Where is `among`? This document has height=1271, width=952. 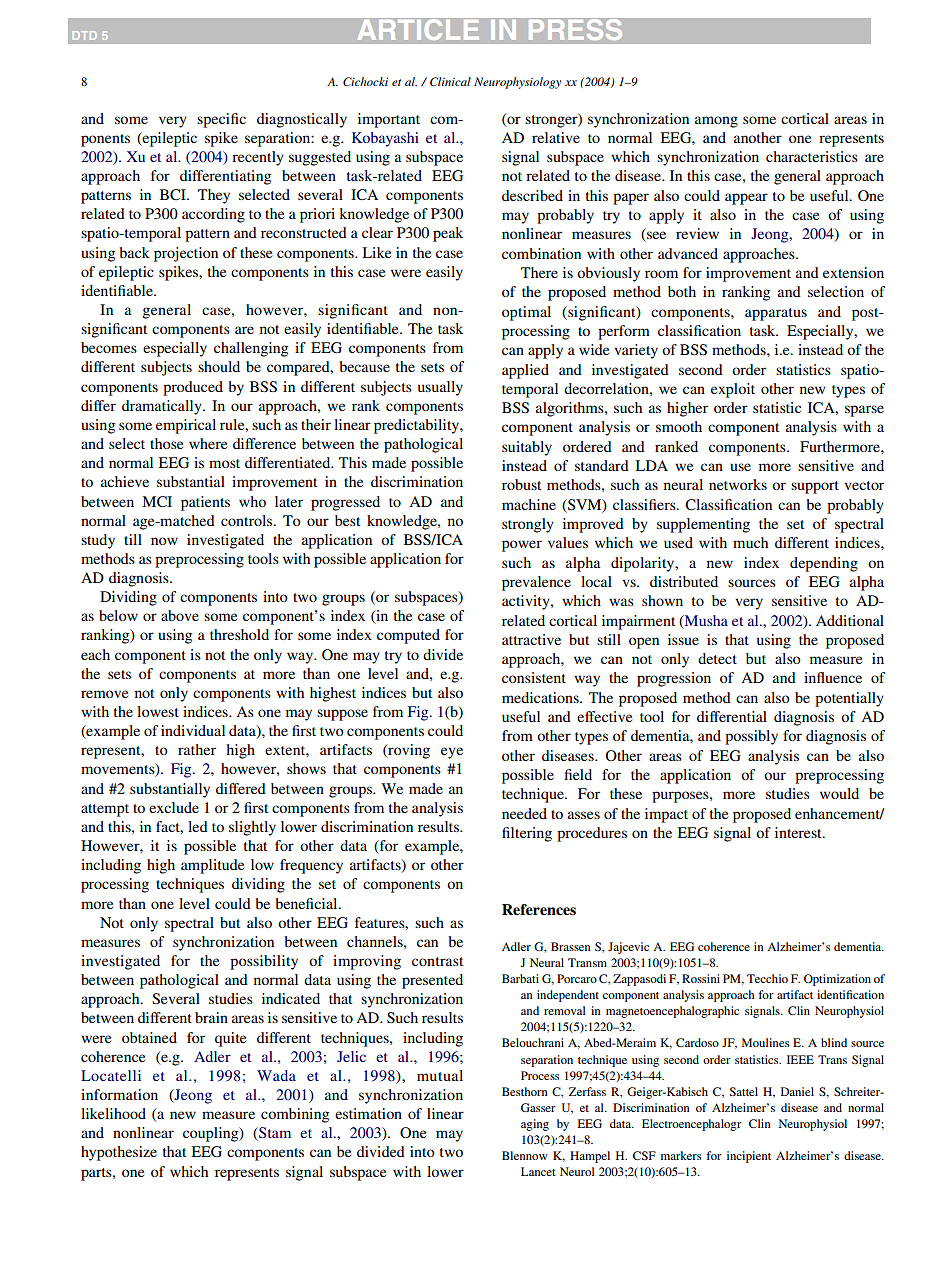 among is located at coordinates (716, 122).
